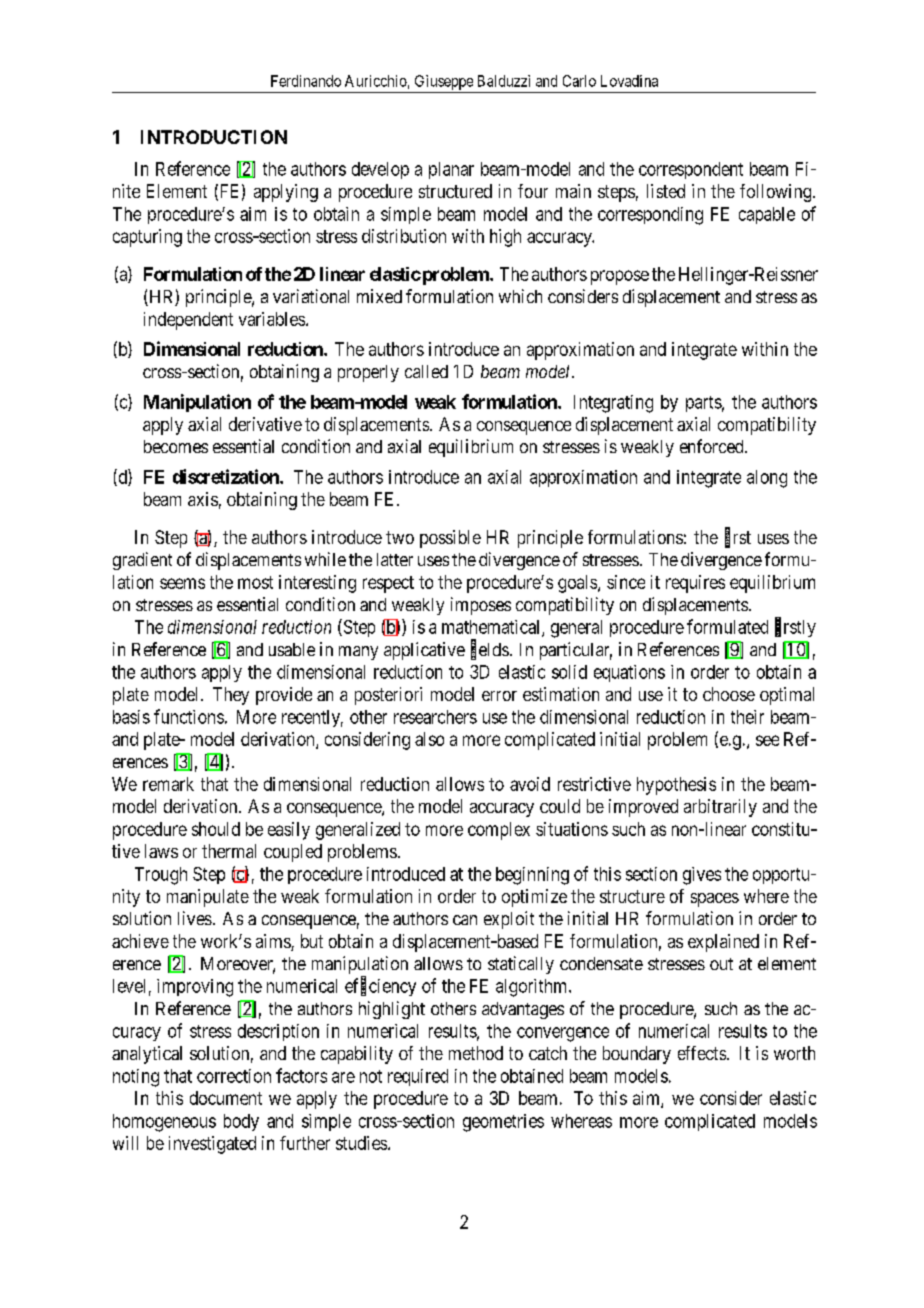 Image resolution: width=924 pixels, height=1308 pixels. Describe the element at coordinates (226, 1098) in the screenshot. I see `document` at that location.
